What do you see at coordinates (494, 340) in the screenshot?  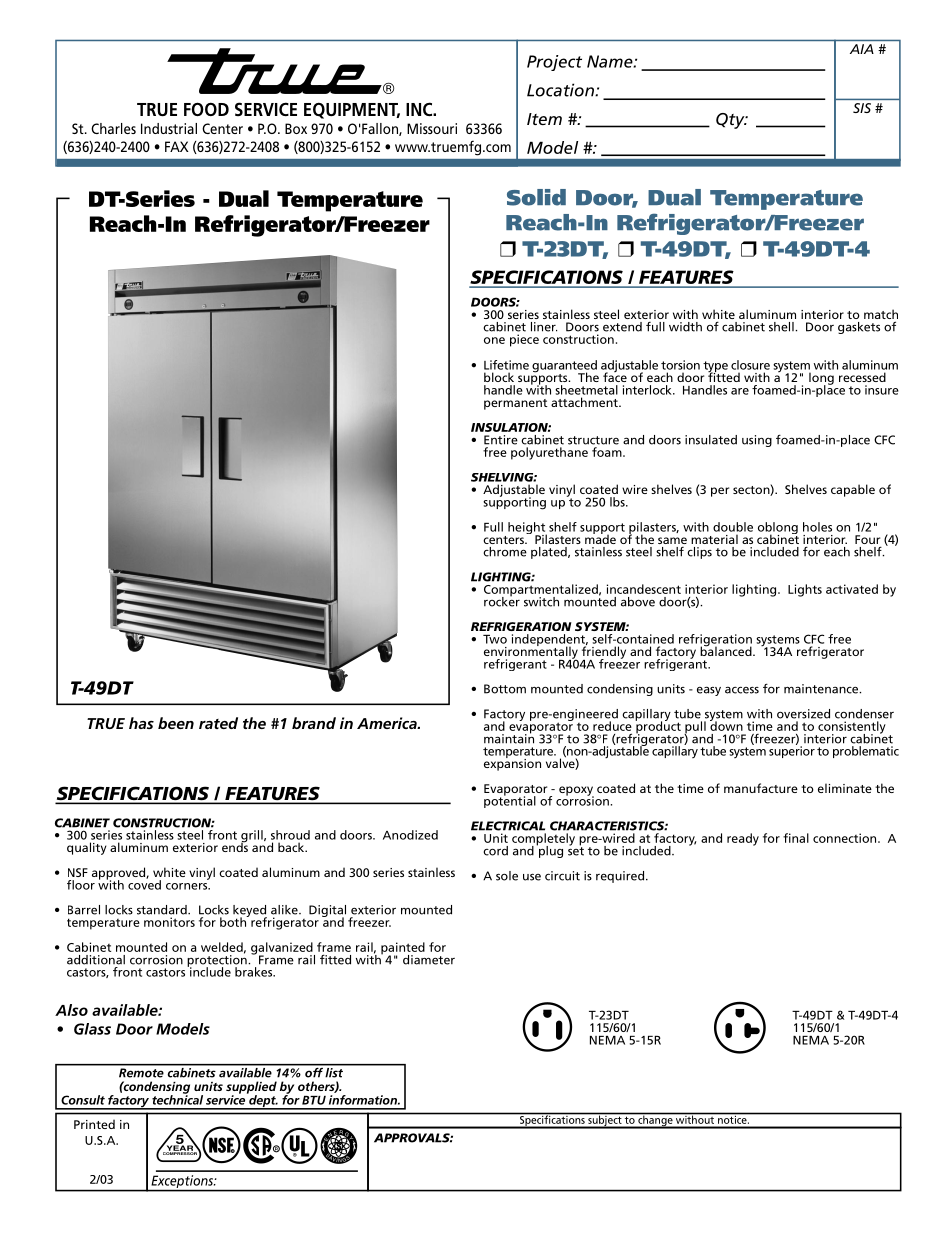 I see `one` at bounding box center [494, 340].
